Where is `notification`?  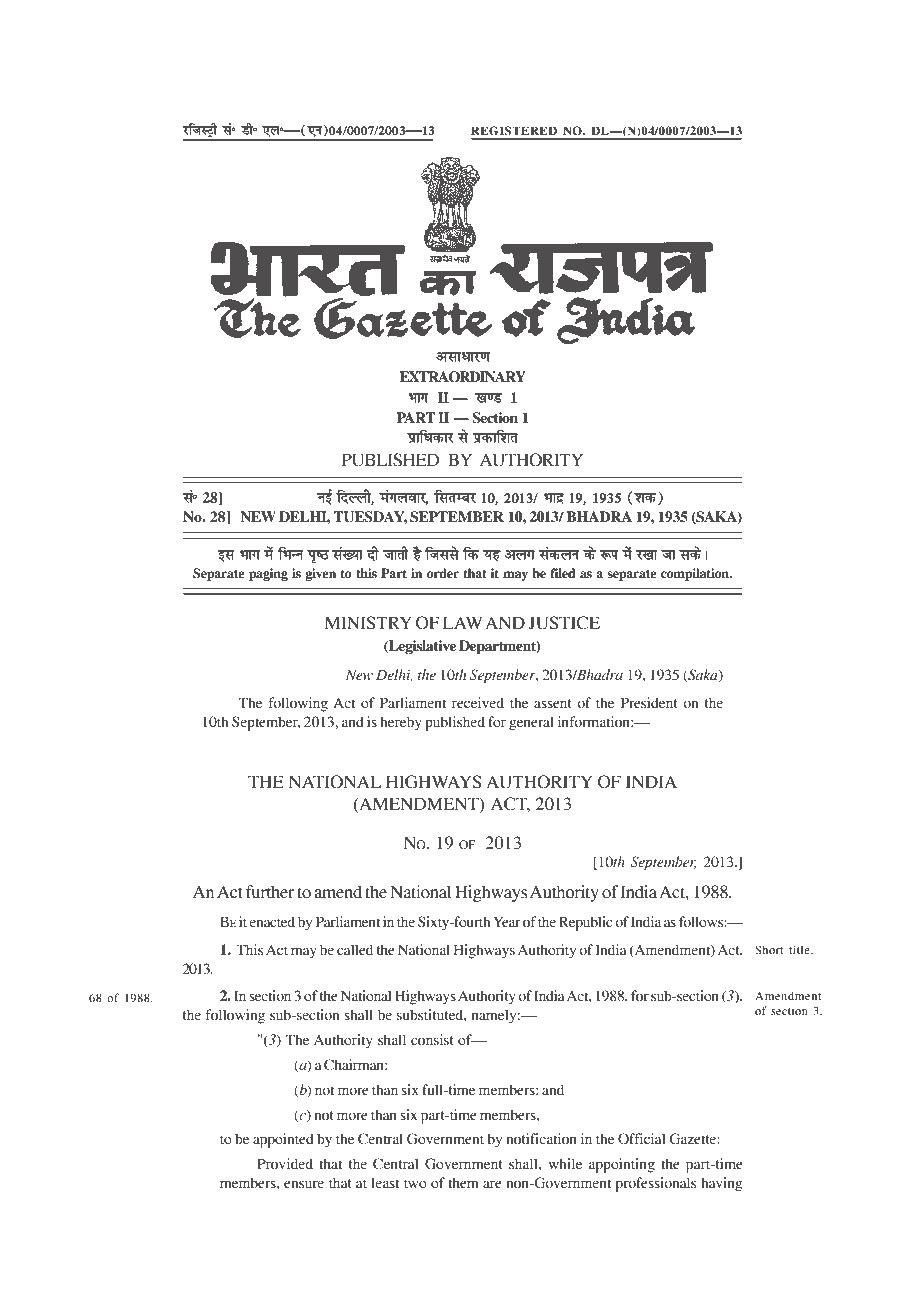
notification is located at coordinates (541, 1139).
